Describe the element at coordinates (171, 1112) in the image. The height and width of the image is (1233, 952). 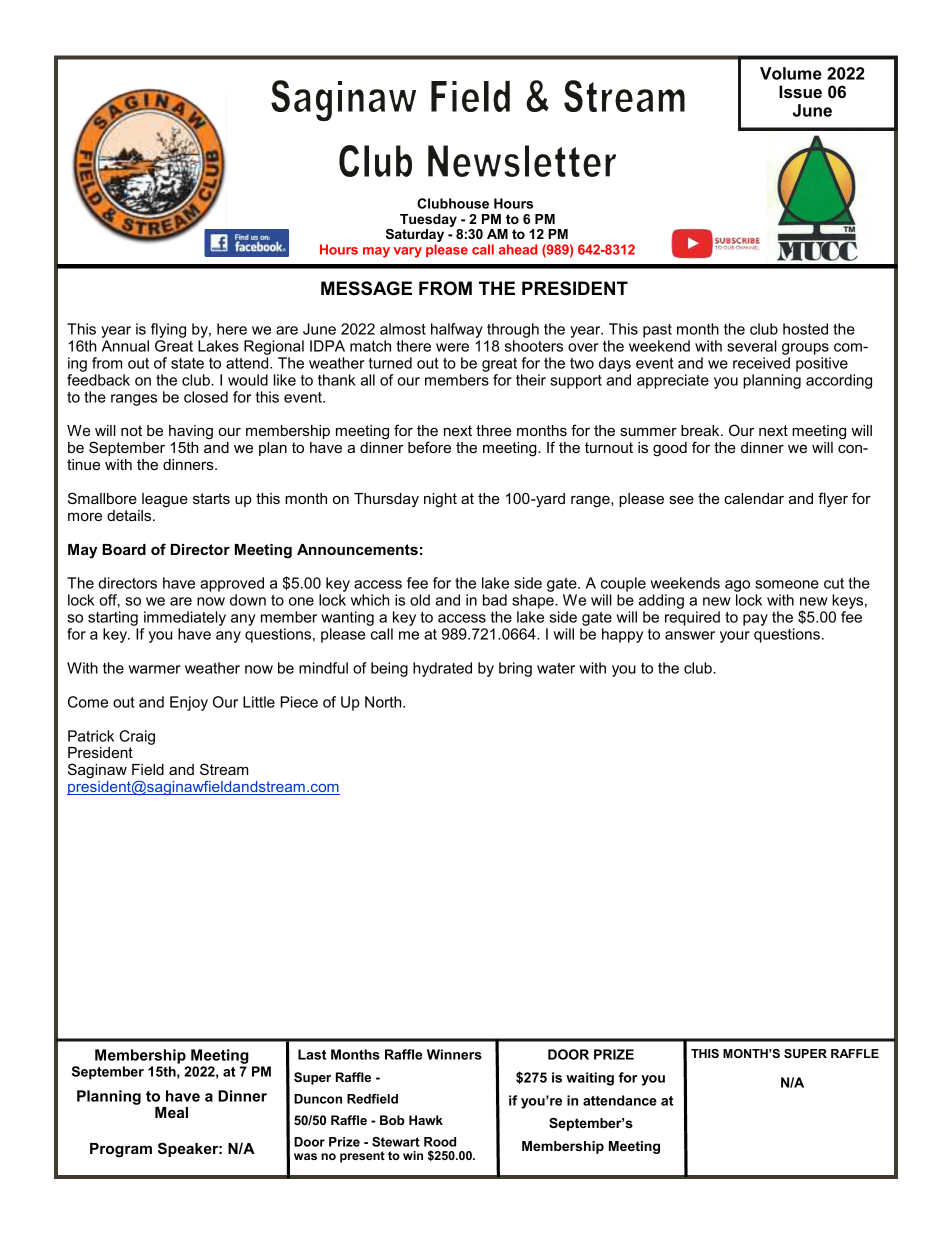
I see `Meal` at that location.
